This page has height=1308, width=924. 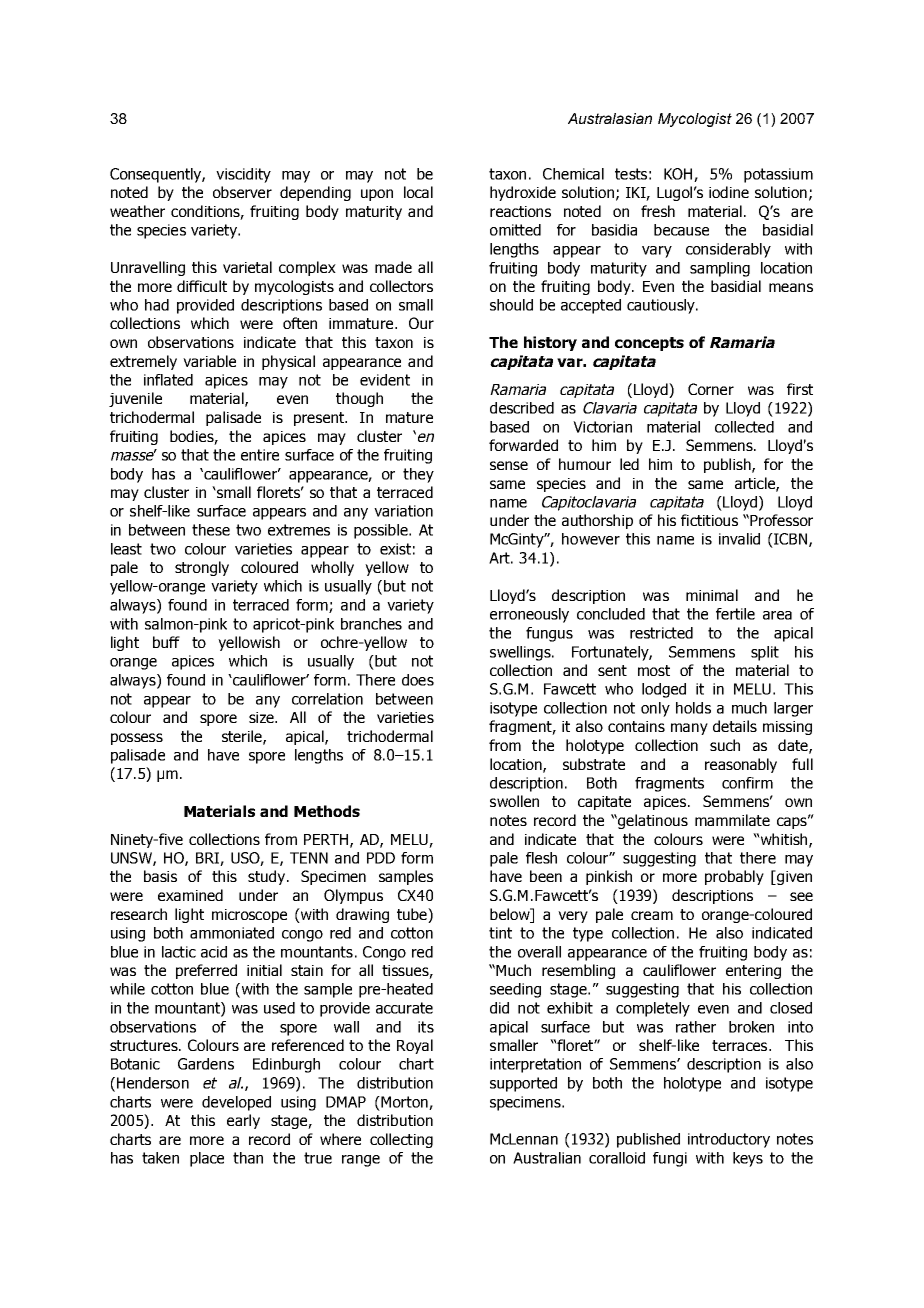 What do you see at coordinates (511, 914) in the page?
I see `below` at bounding box center [511, 914].
